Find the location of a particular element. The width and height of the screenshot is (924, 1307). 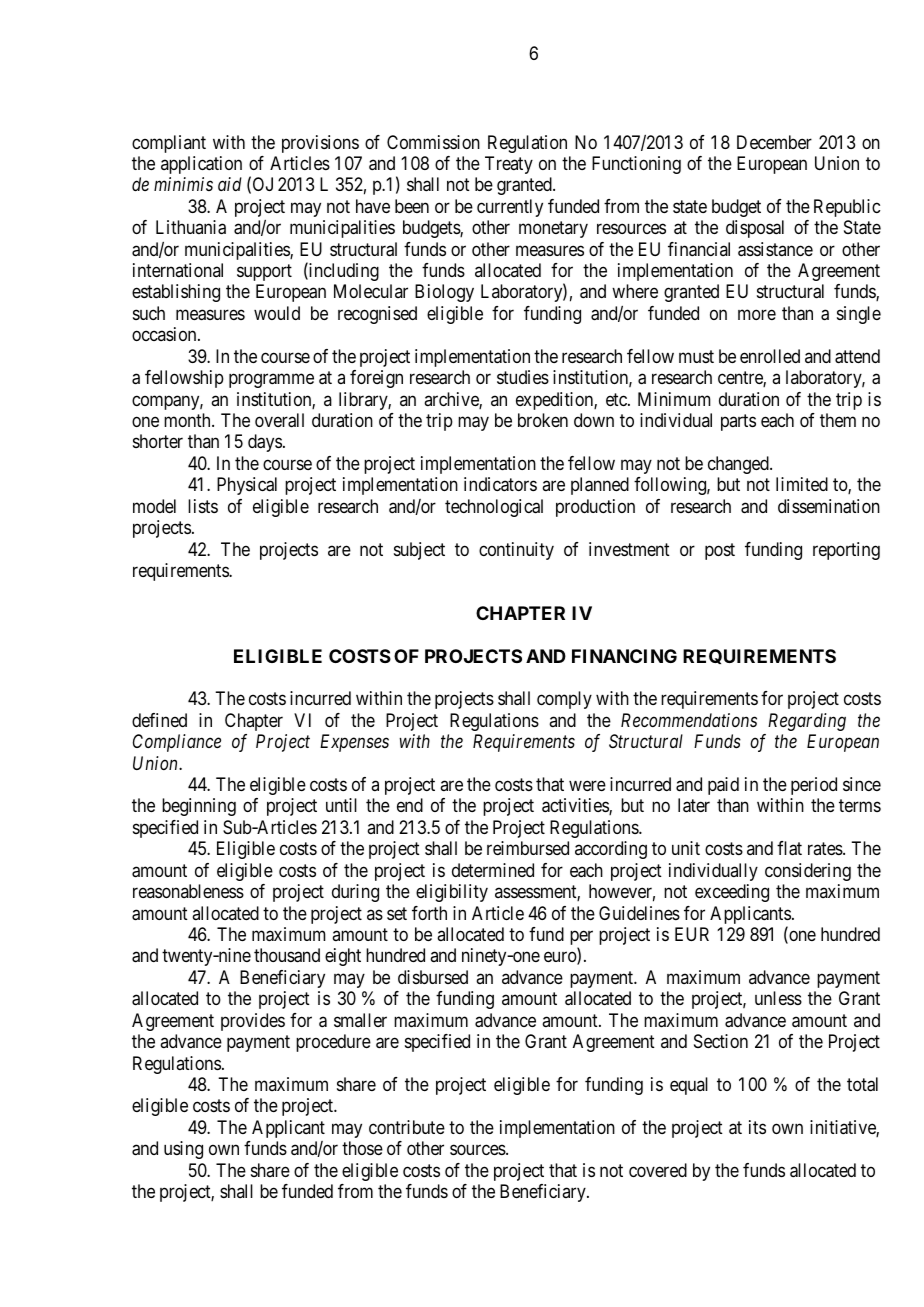

application is located at coordinates (201, 165).
